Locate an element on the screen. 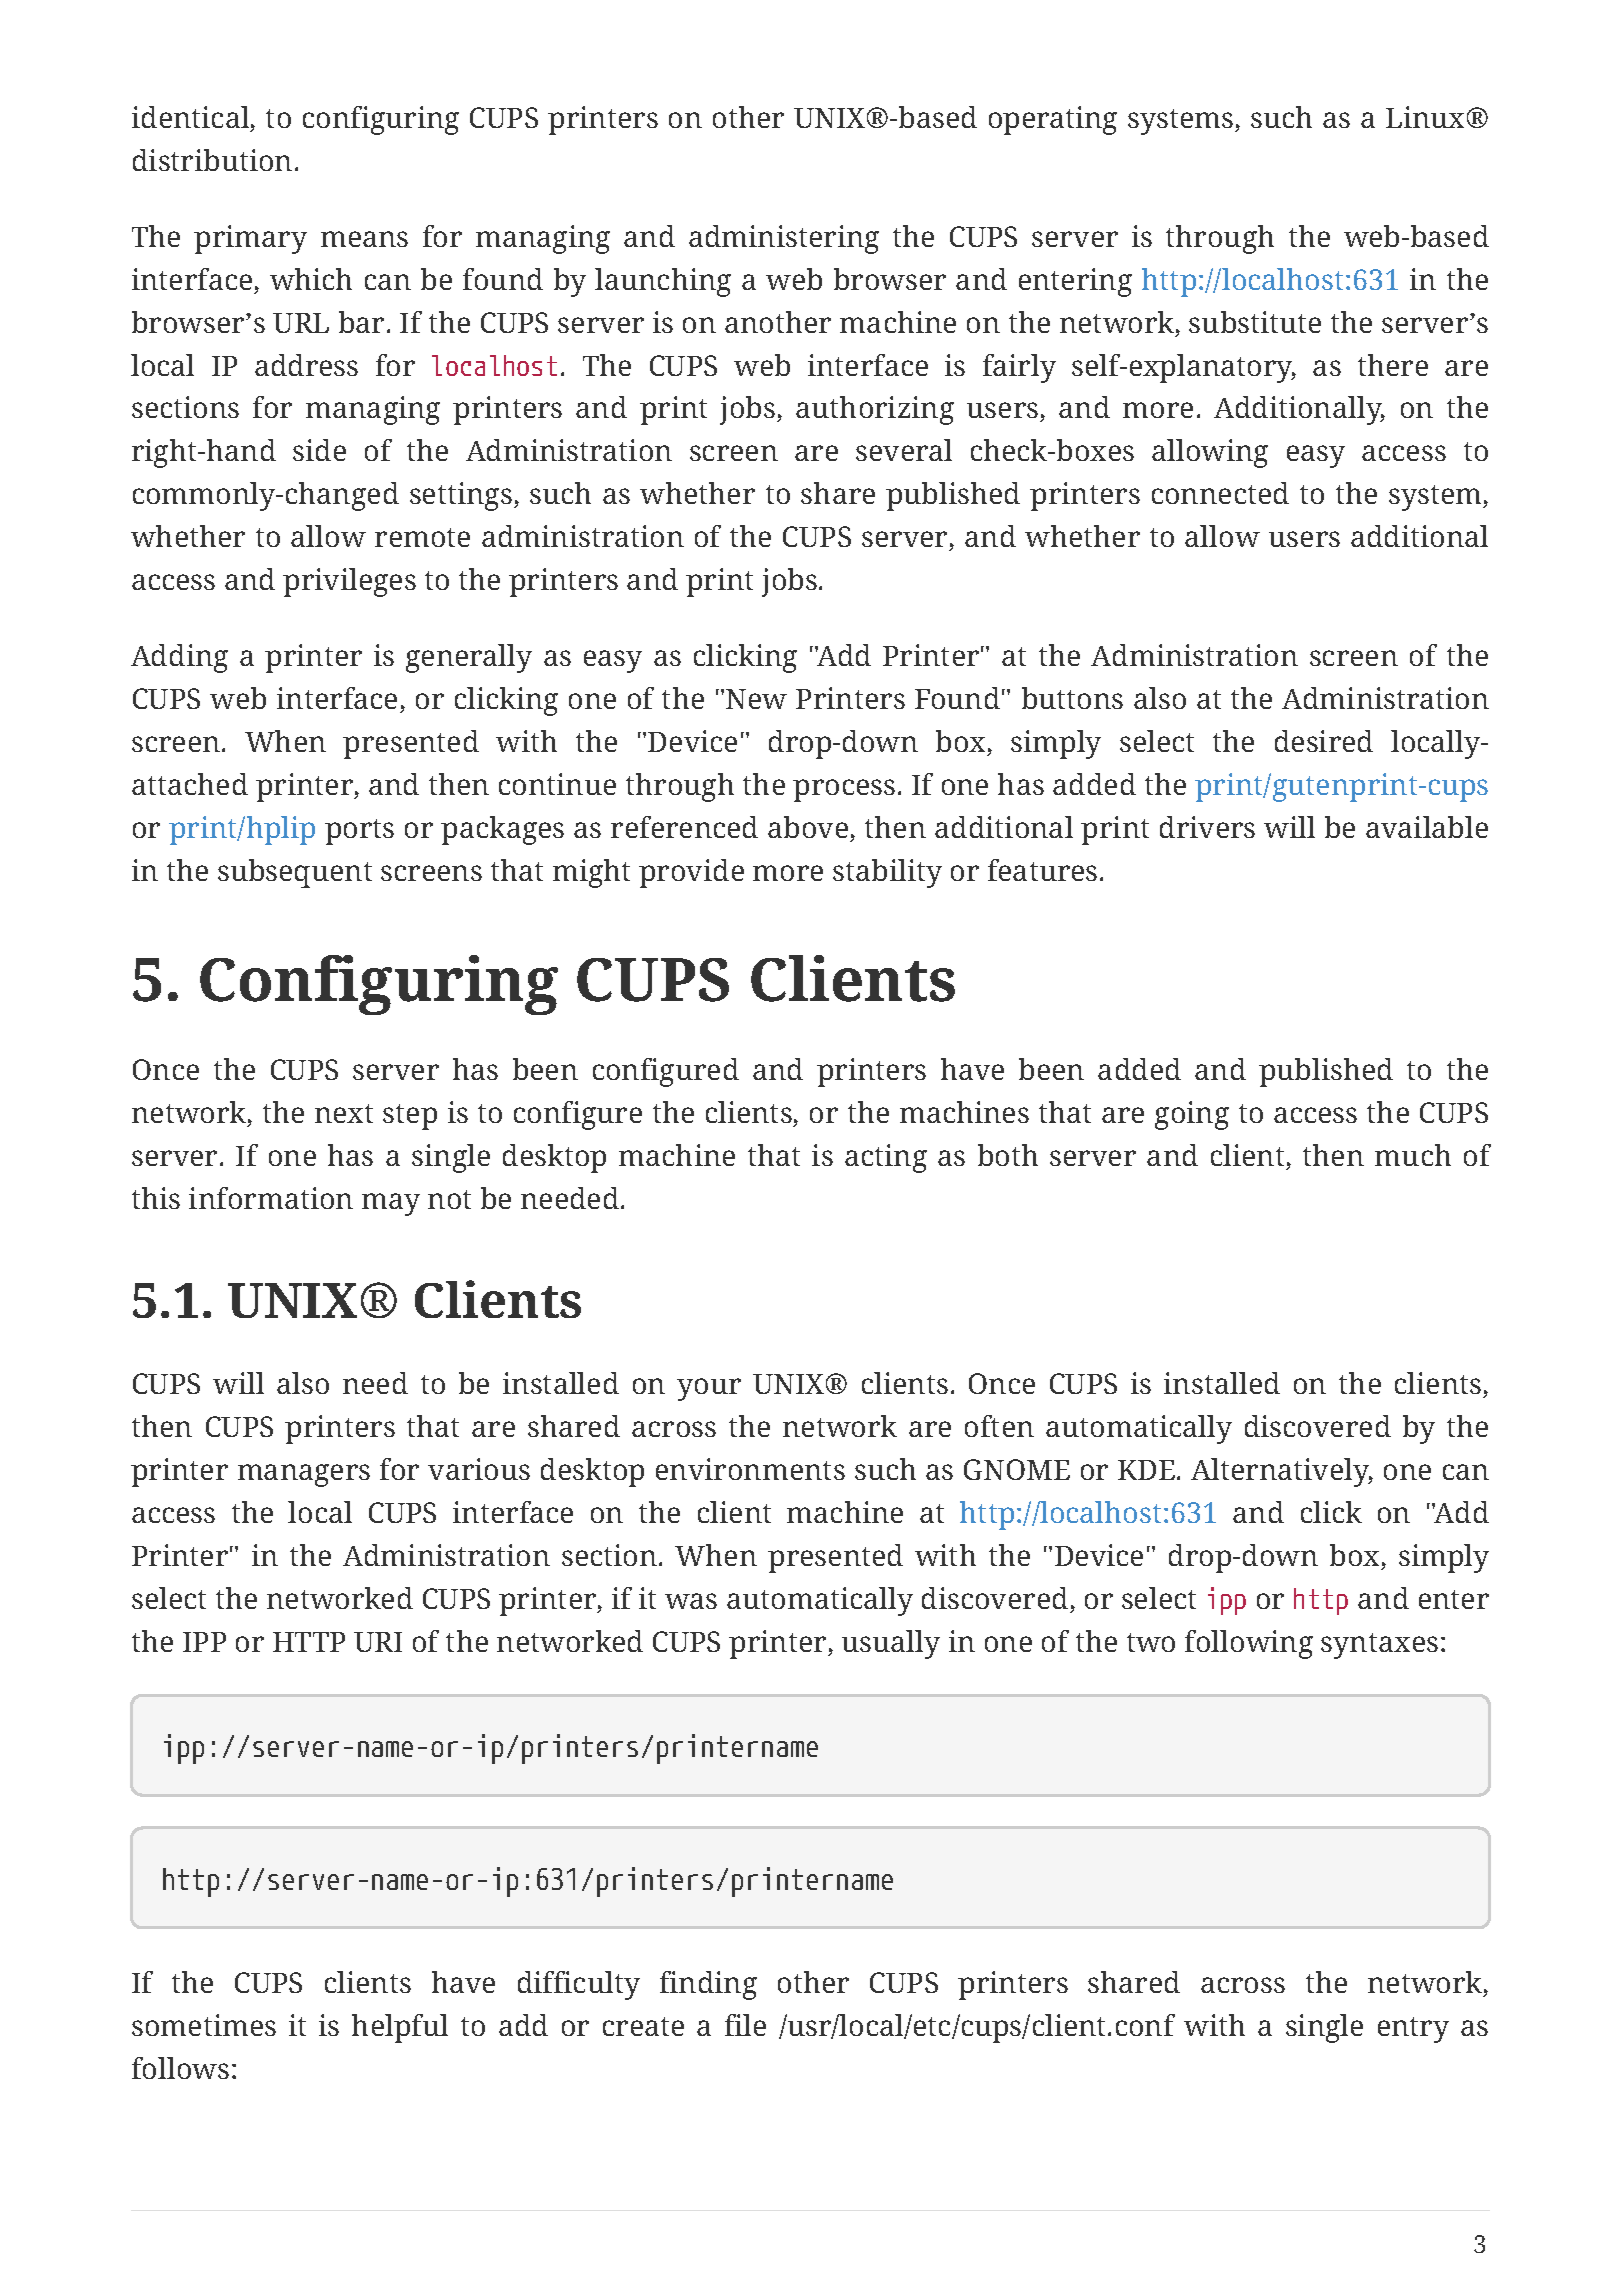 This screenshot has width=1621, height=2292. administering is located at coordinates (784, 239).
